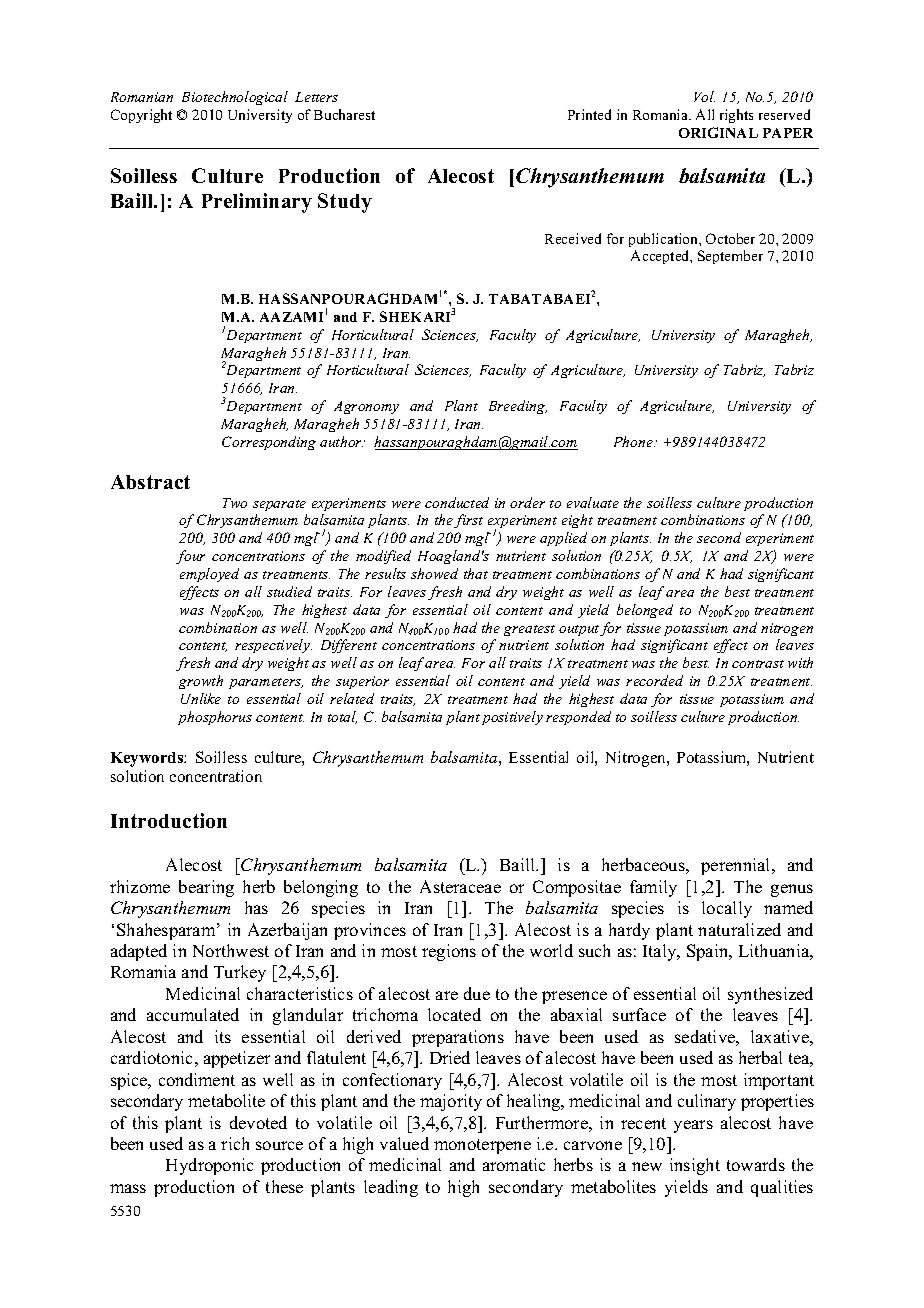 The image size is (924, 1308). I want to click on locally, so click(727, 909).
